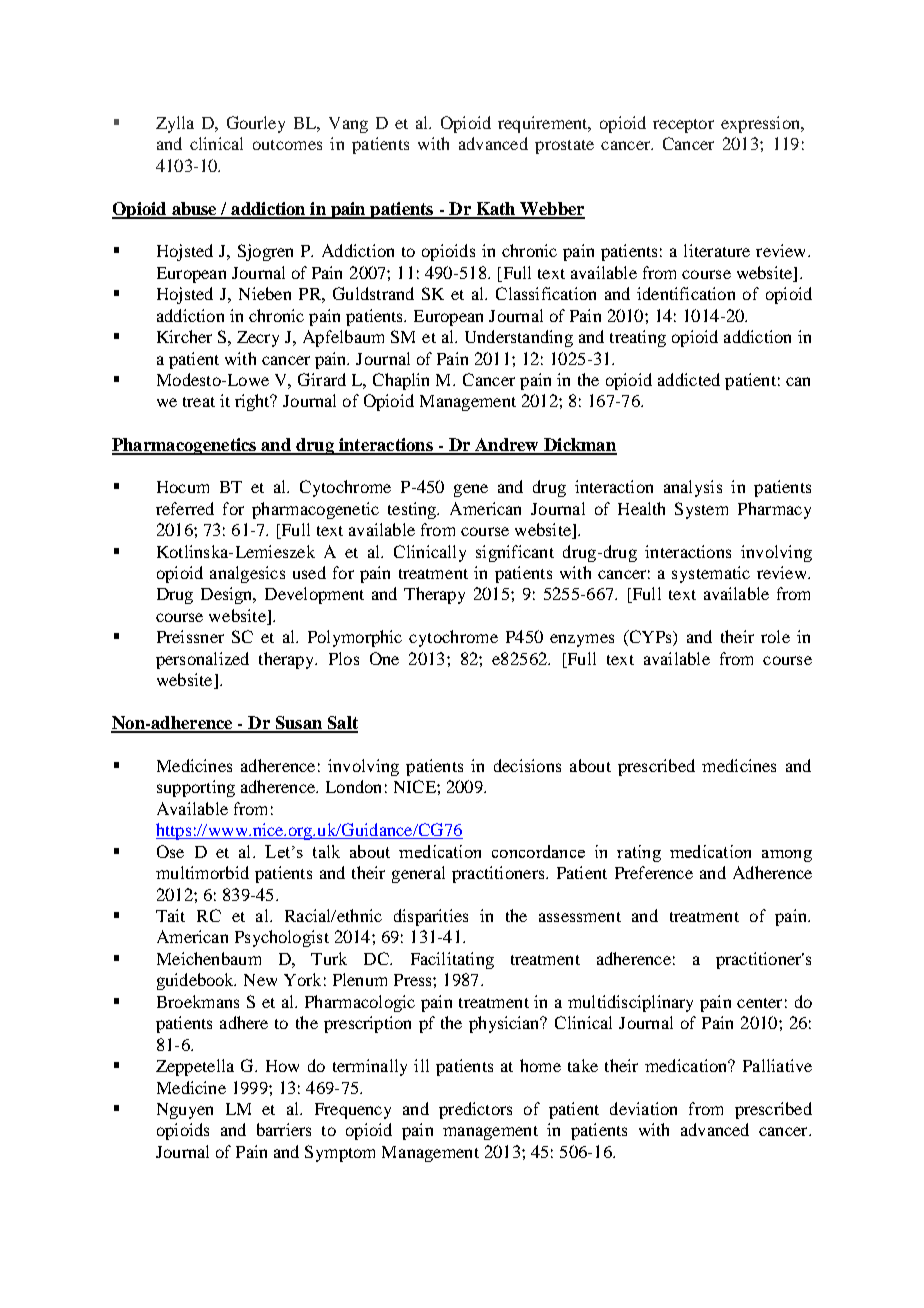 The width and height of the screenshot is (924, 1308). I want to click on referred, so click(185, 508).
